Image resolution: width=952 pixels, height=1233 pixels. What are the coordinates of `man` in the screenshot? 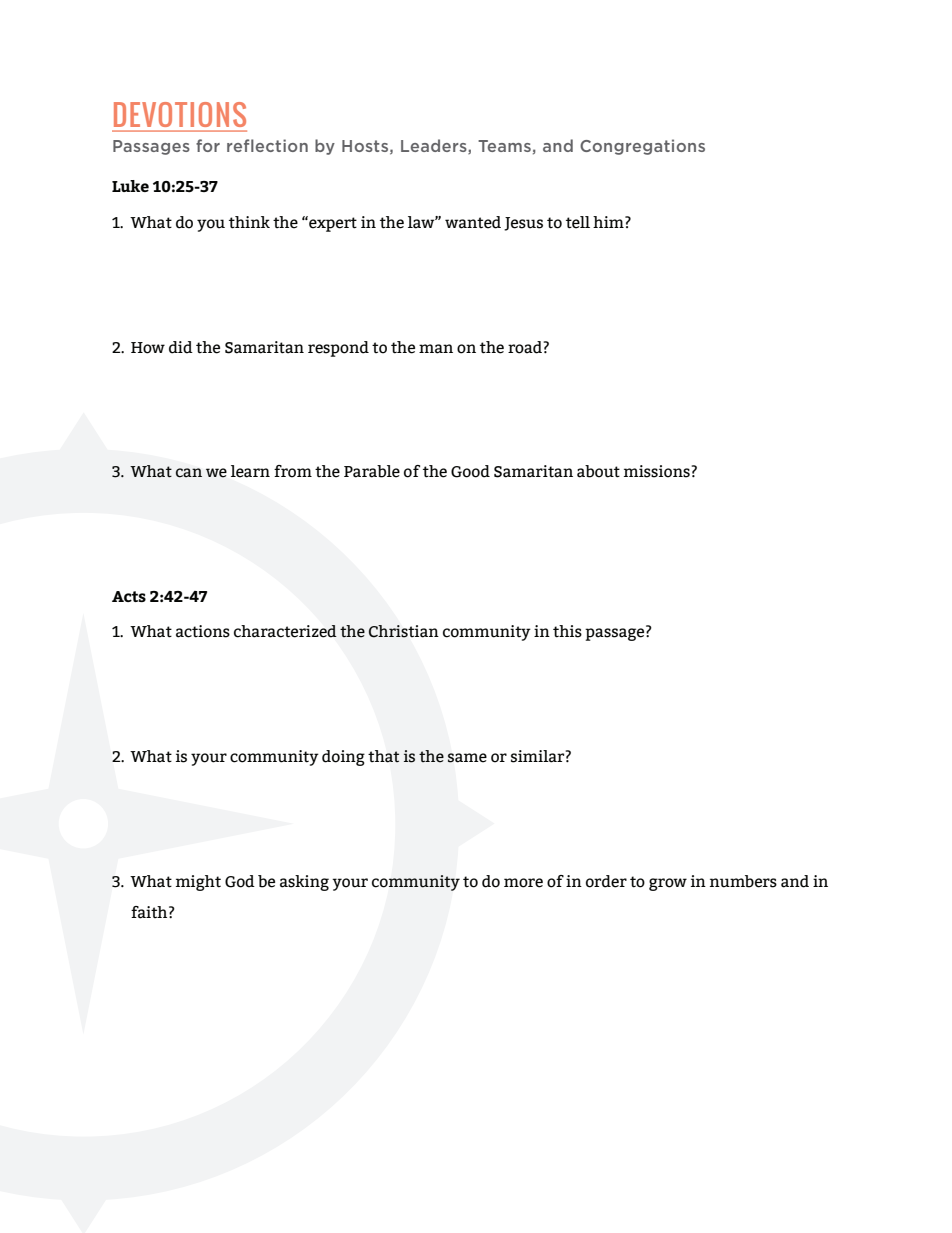 It's located at (436, 349).
